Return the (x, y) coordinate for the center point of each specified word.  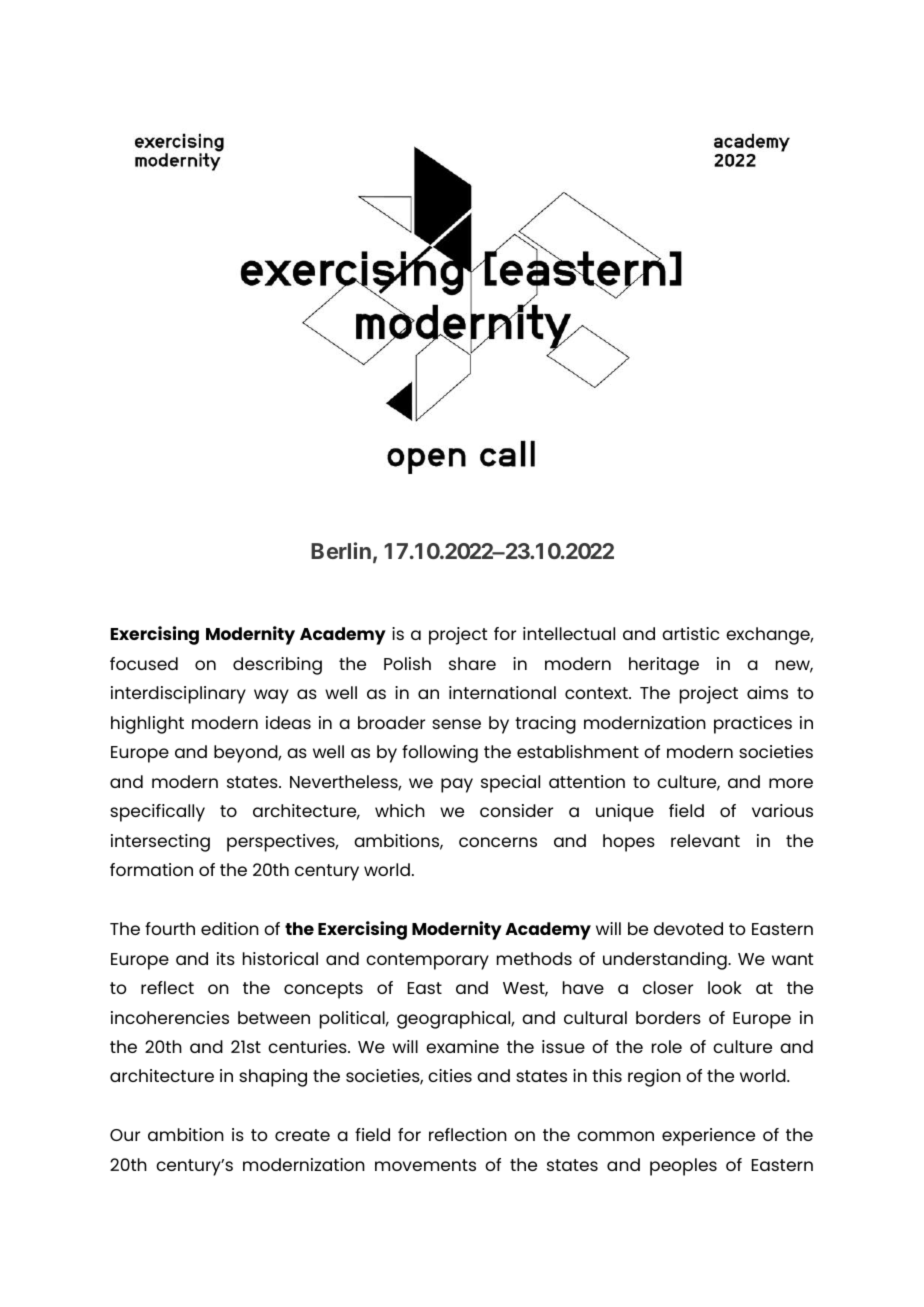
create (302, 1135)
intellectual (569, 633)
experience (708, 1137)
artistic (690, 633)
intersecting (160, 843)
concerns (498, 842)
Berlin (341, 550)
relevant (705, 840)
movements (425, 1165)
